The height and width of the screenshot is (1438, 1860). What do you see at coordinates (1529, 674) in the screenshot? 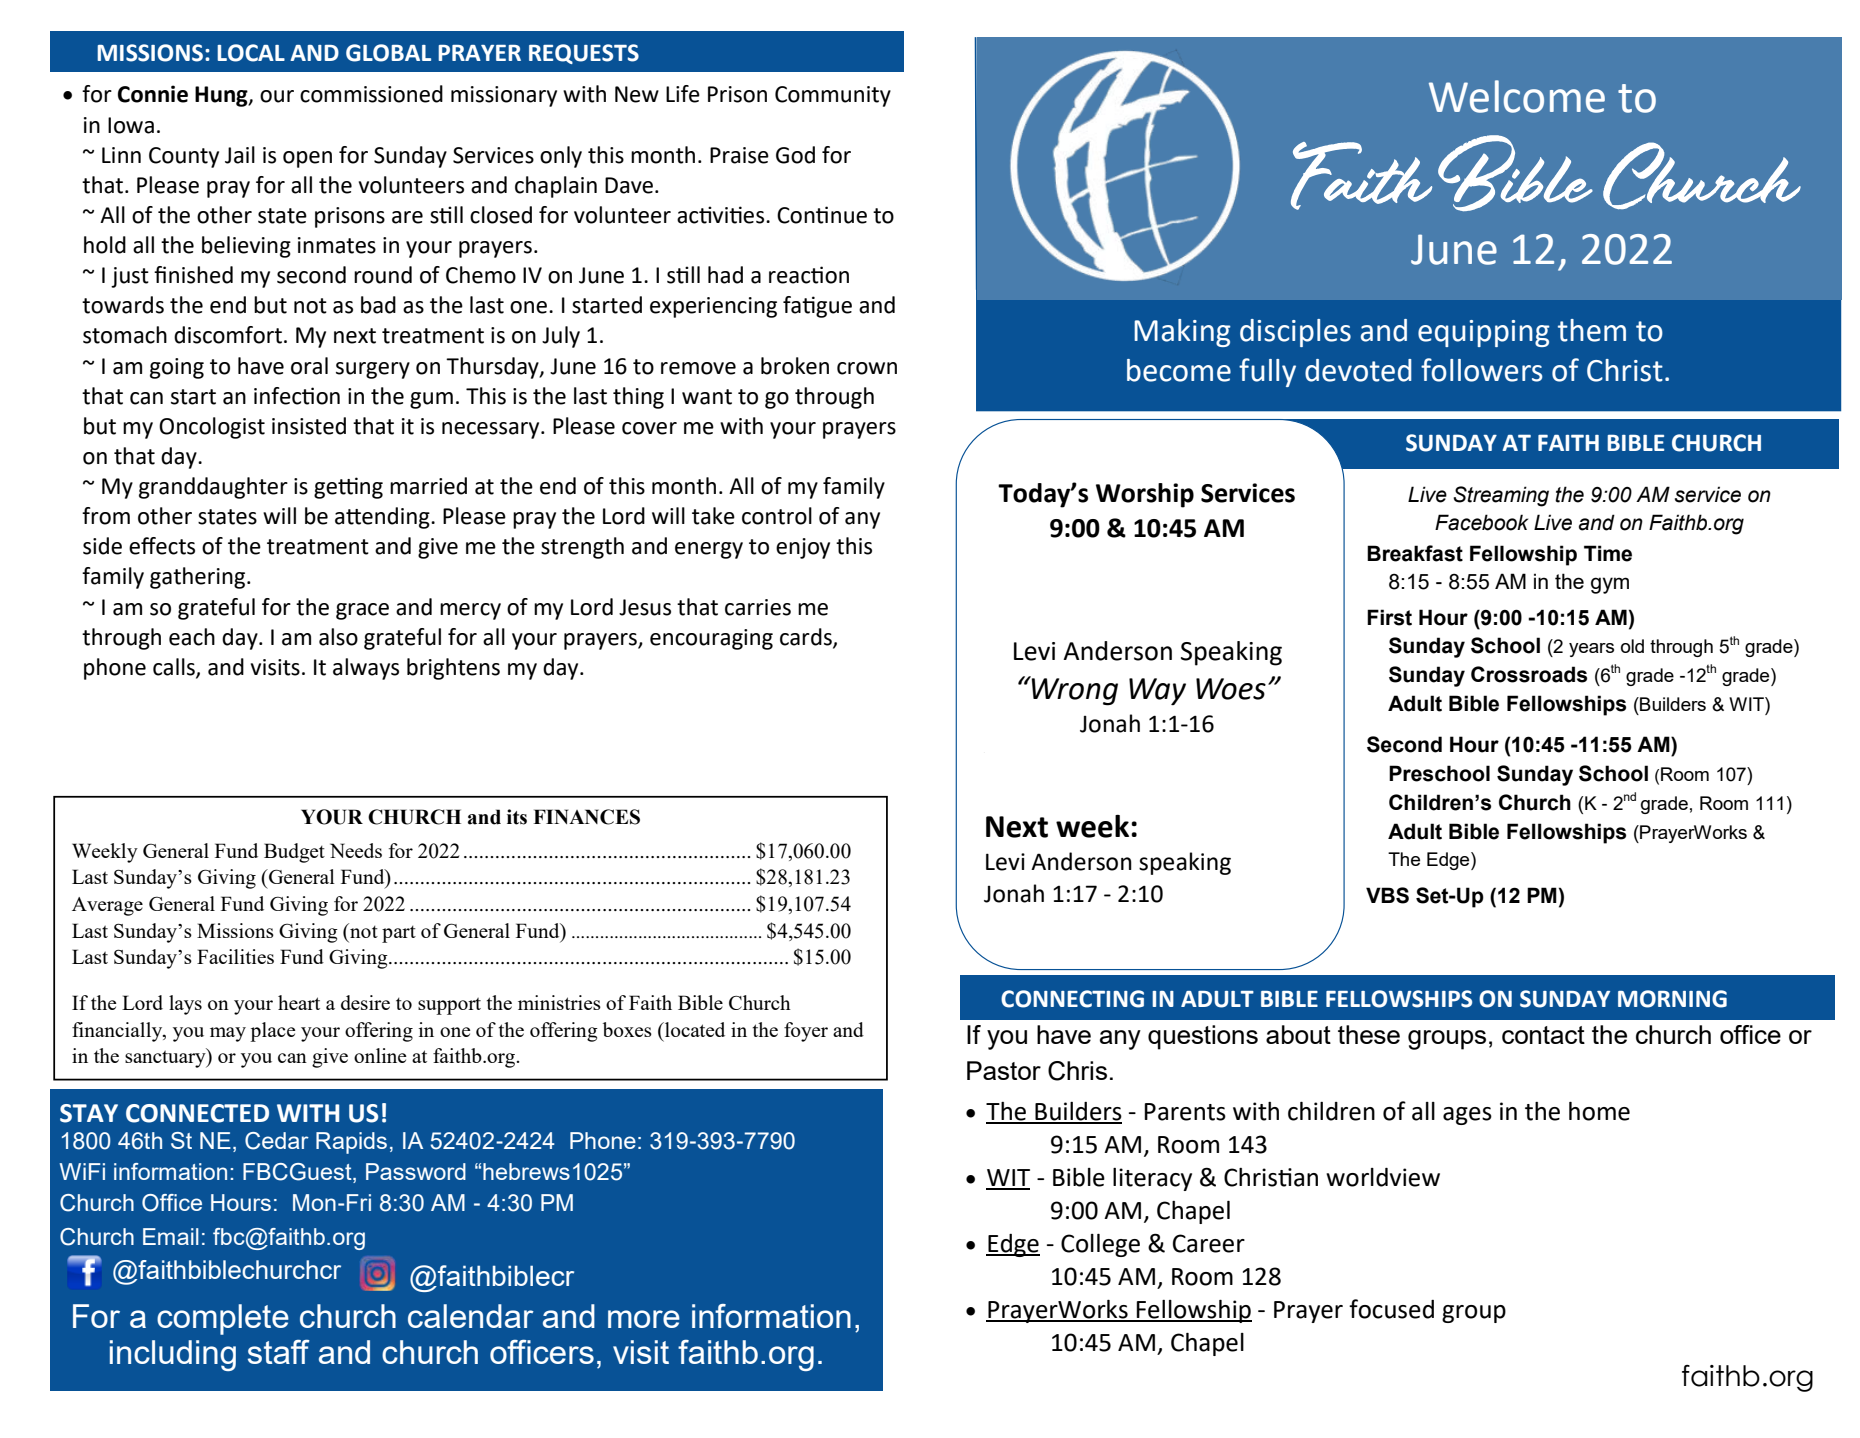
I see `Crossroads` at bounding box center [1529, 674].
